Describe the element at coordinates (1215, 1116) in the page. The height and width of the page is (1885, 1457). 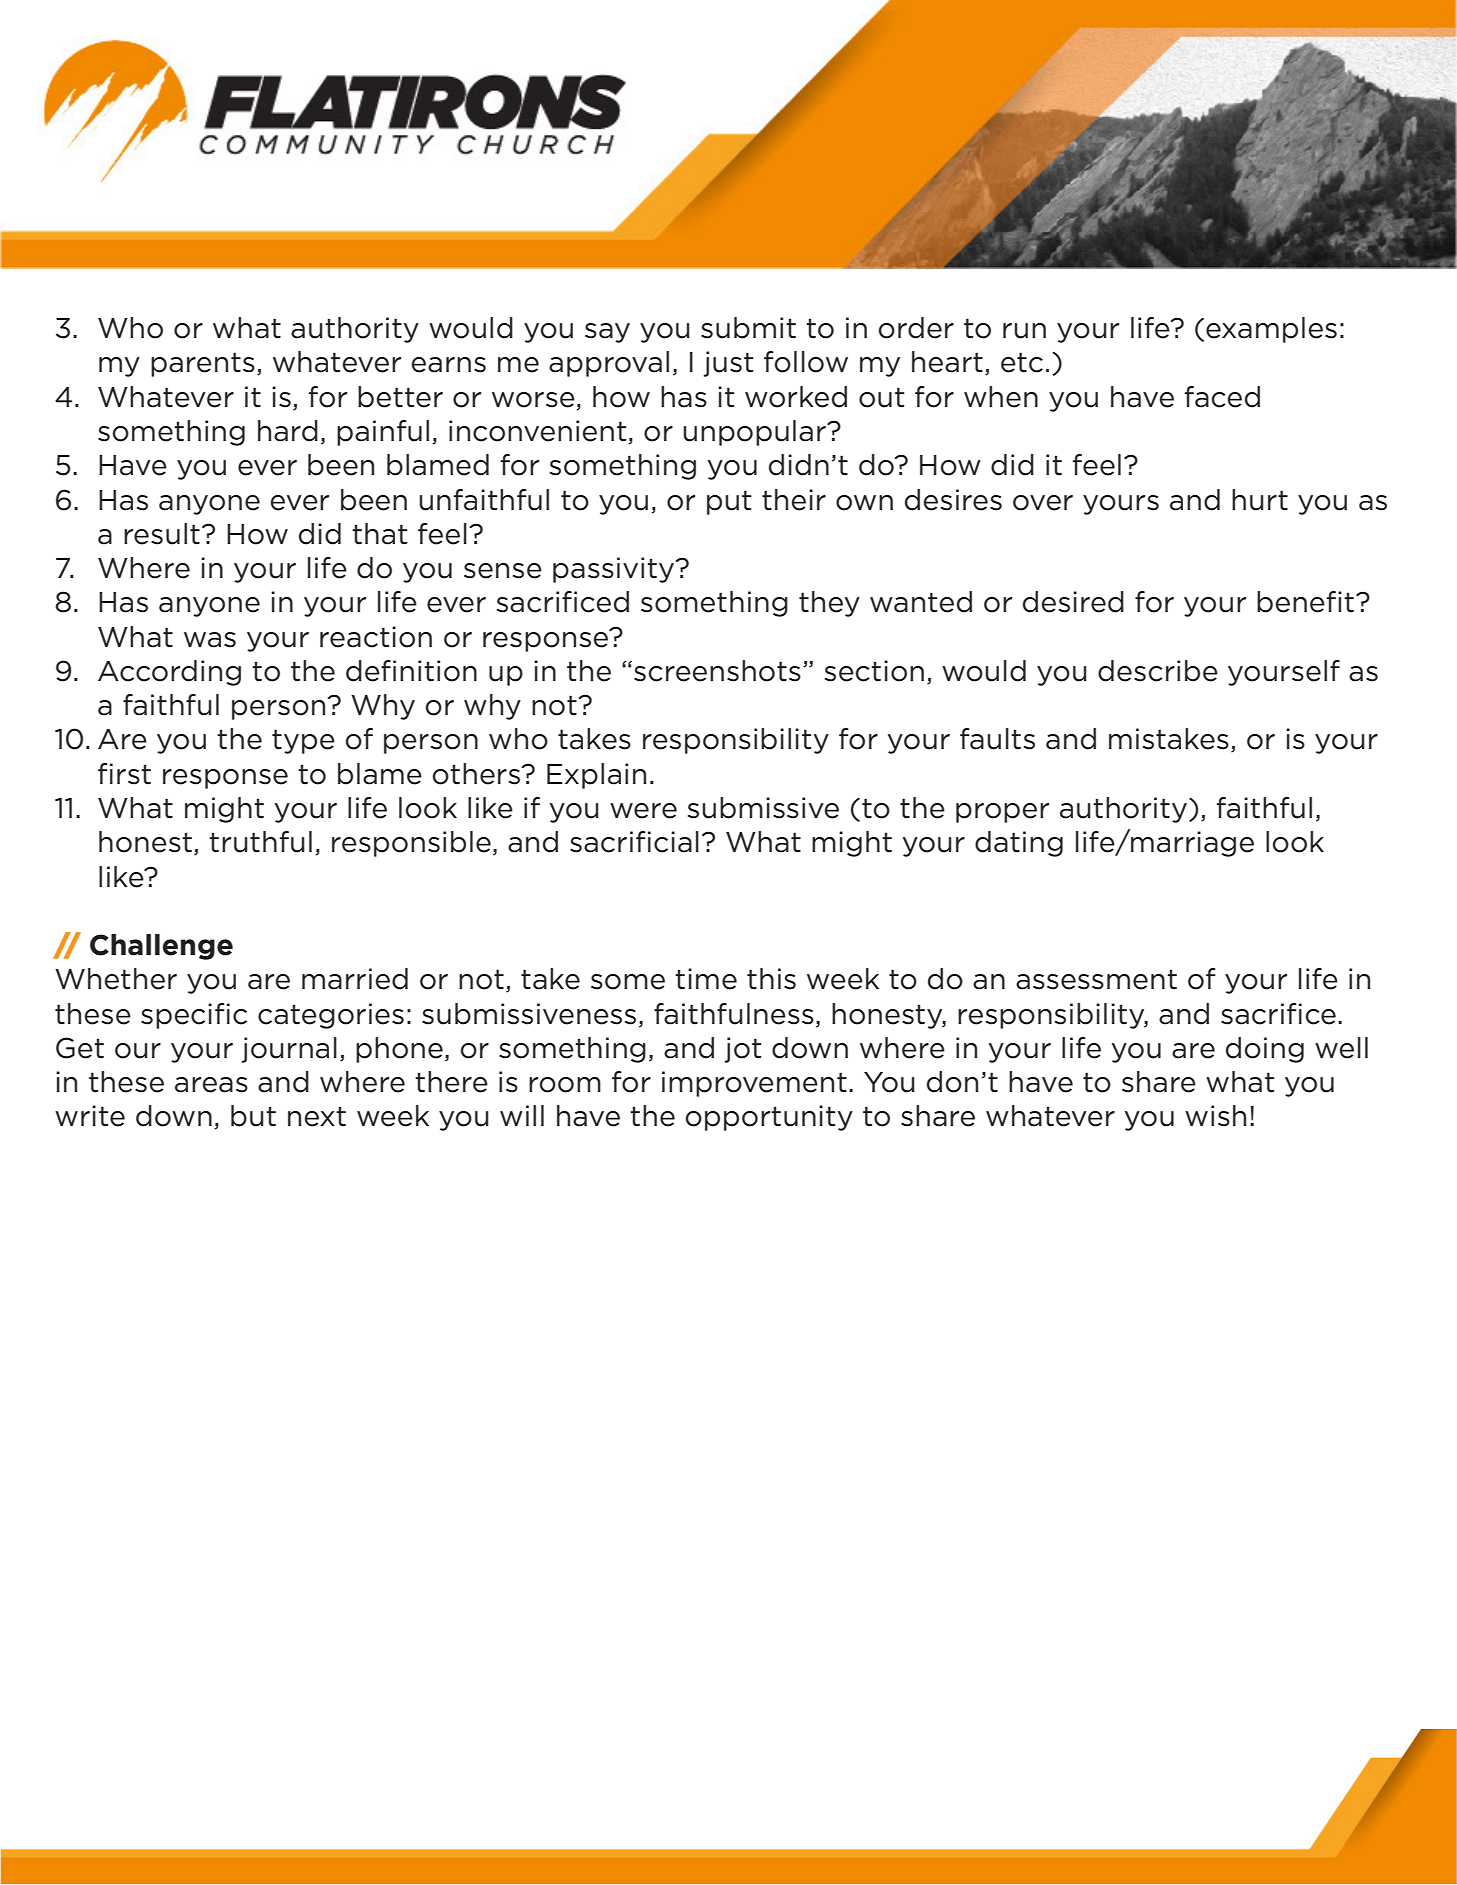
I see `wish` at that location.
